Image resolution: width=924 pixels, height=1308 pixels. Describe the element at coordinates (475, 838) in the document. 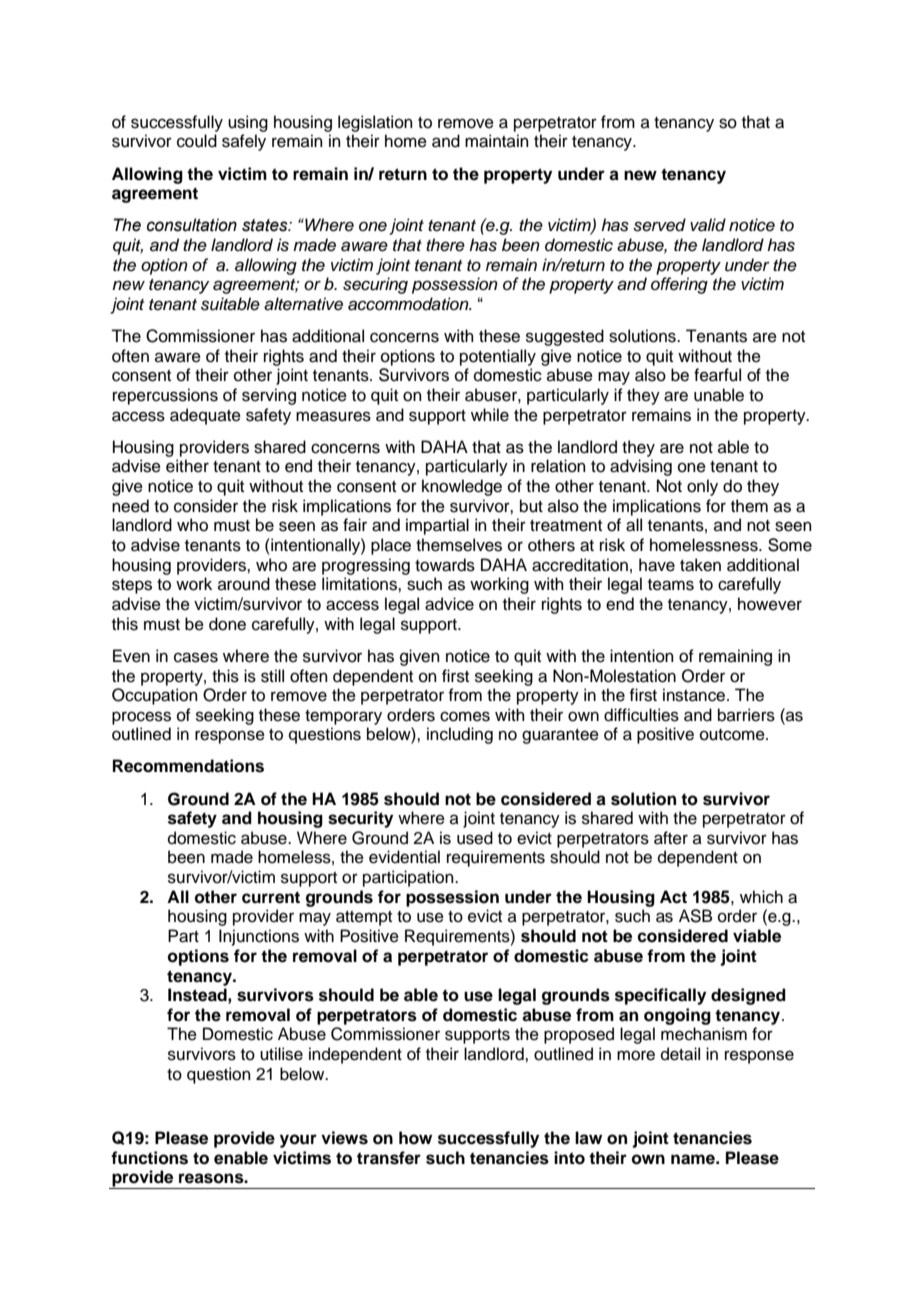

I see `used` at that location.
